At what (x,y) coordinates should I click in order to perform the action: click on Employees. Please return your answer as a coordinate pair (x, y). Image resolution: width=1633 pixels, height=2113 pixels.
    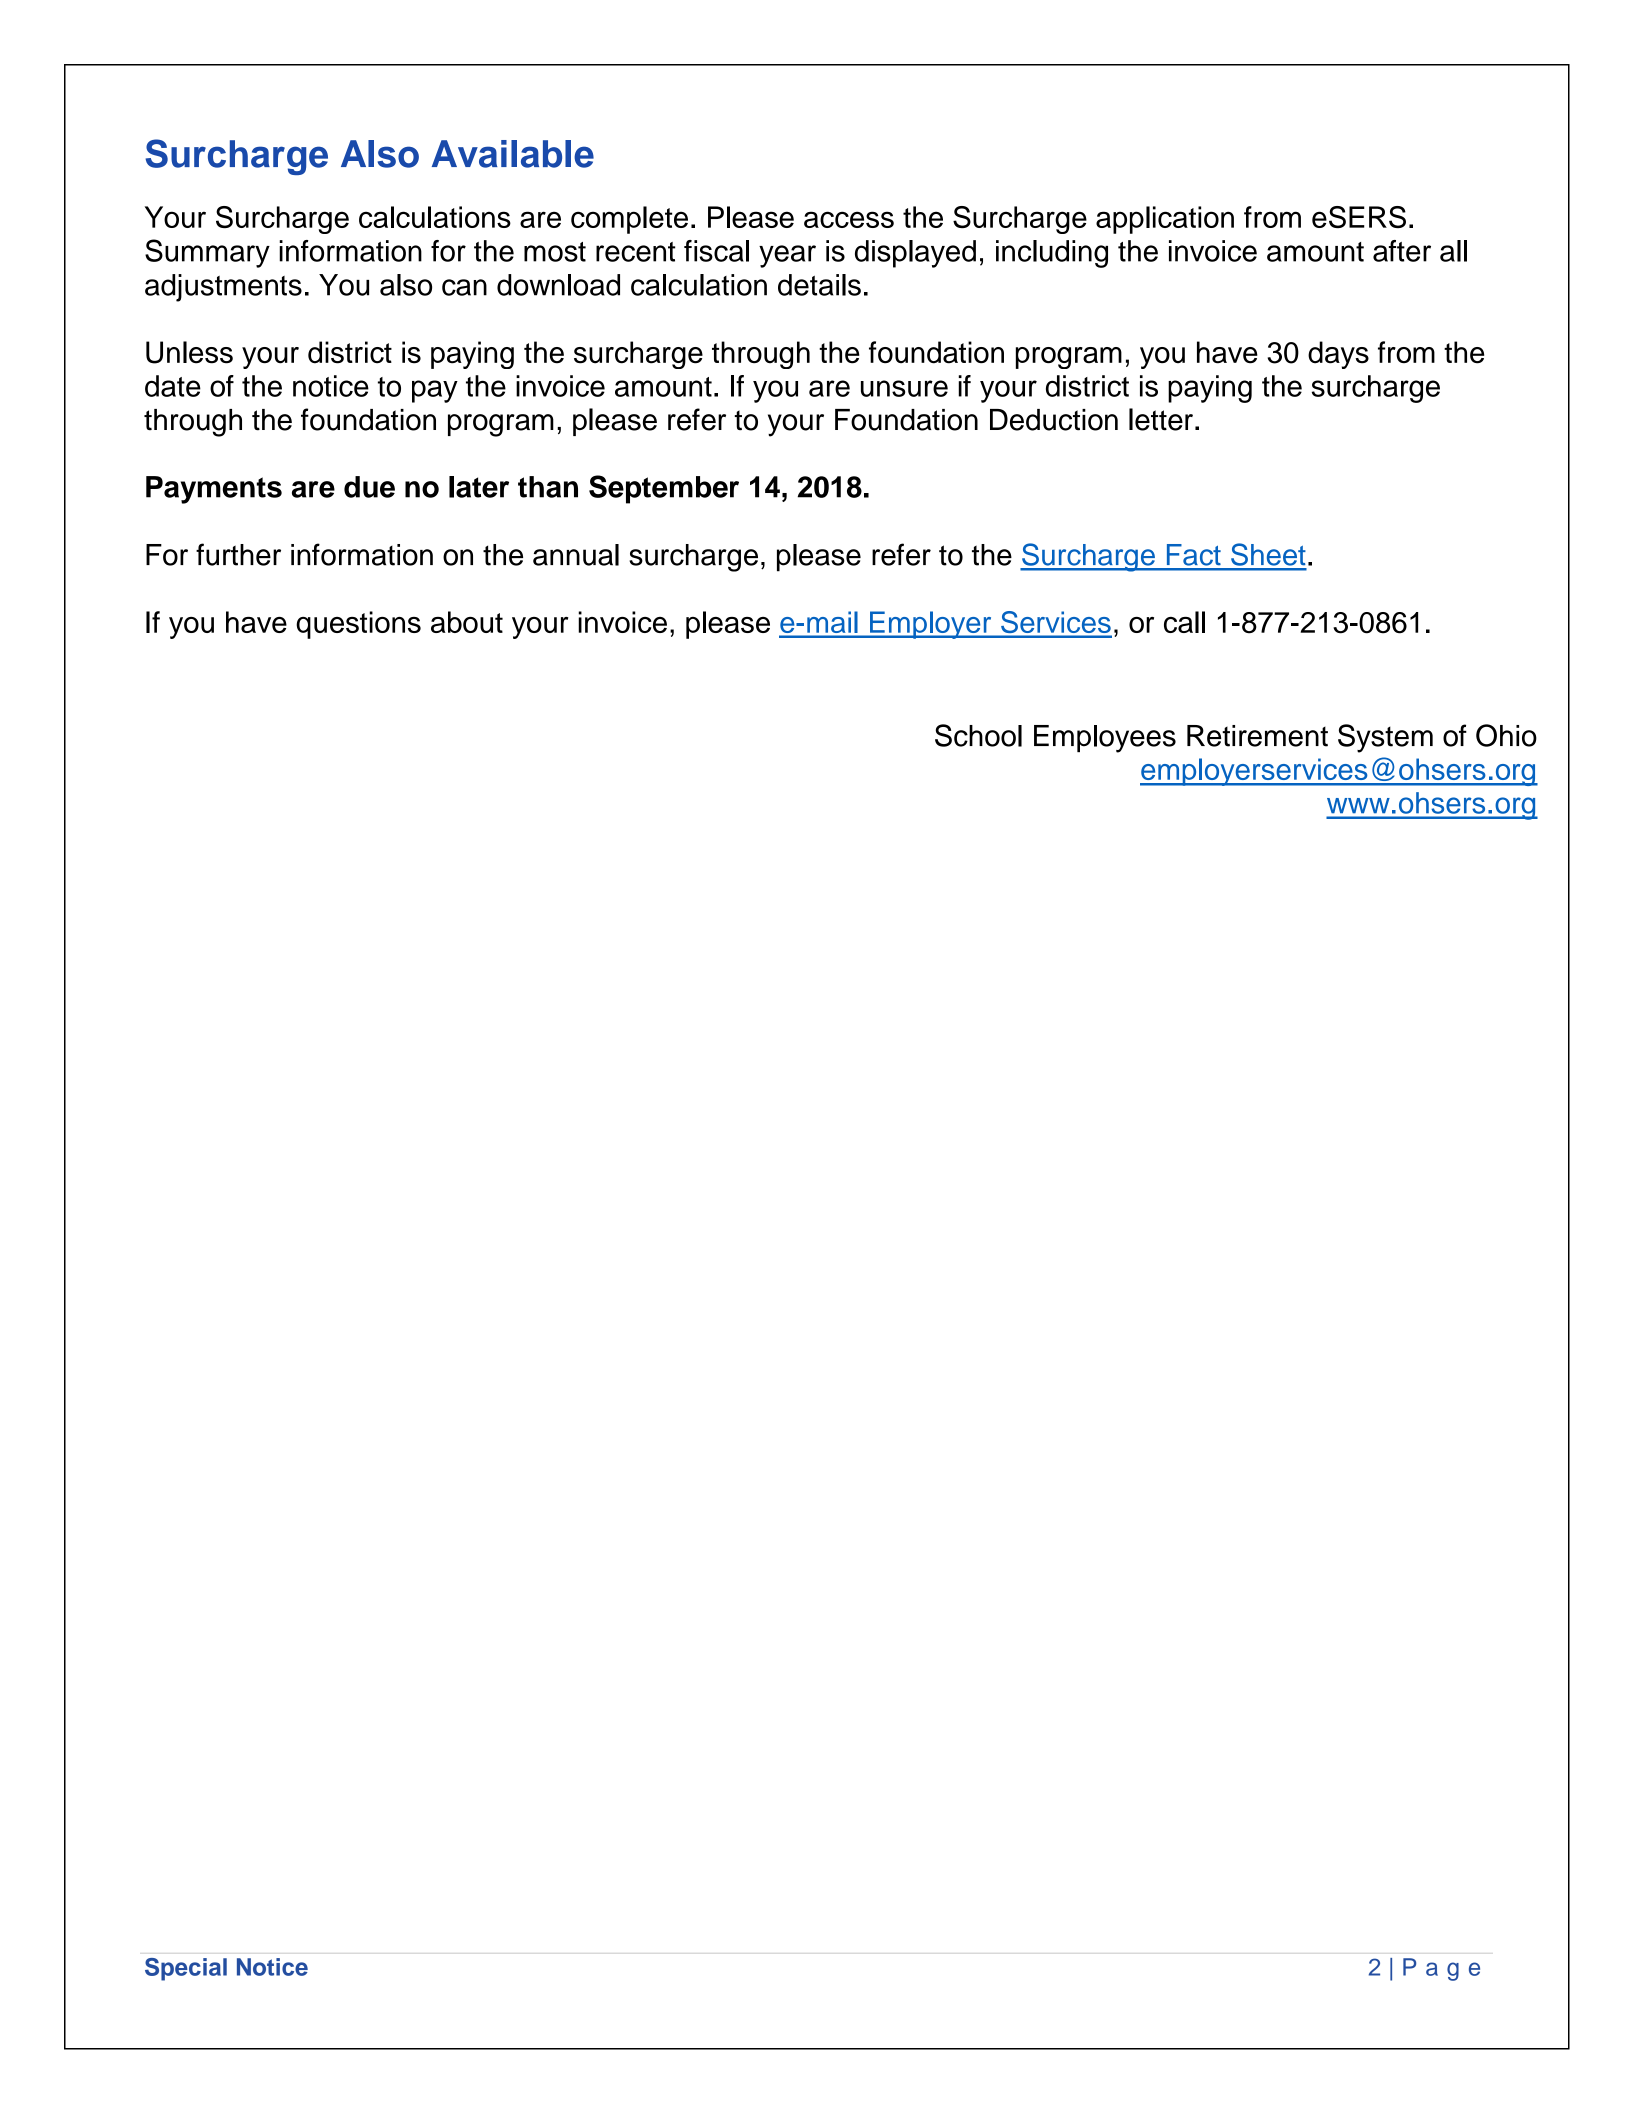
    Looking at the image, I should click on (1105, 739).
